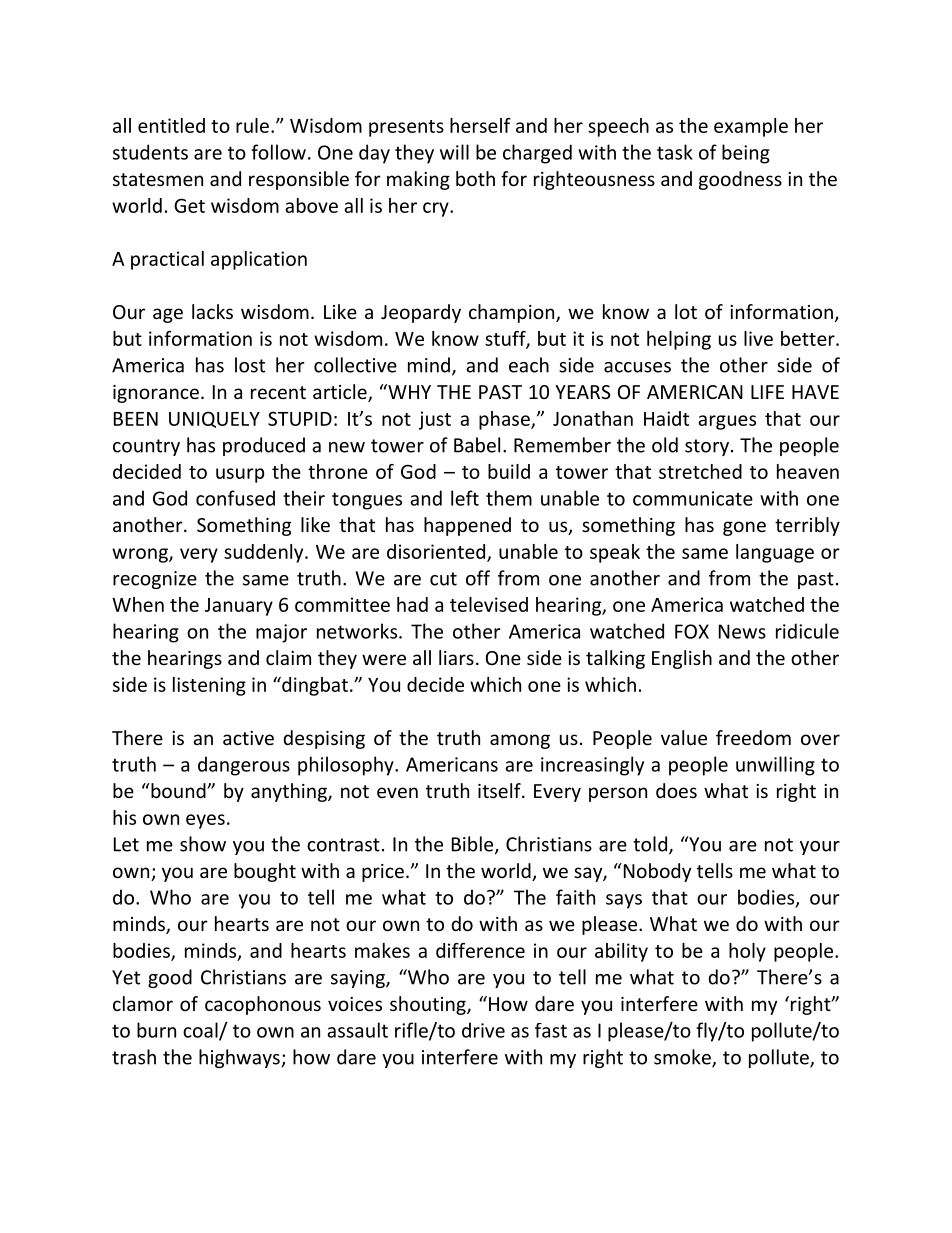 The image size is (952, 1233). I want to click on January, so click(239, 607).
